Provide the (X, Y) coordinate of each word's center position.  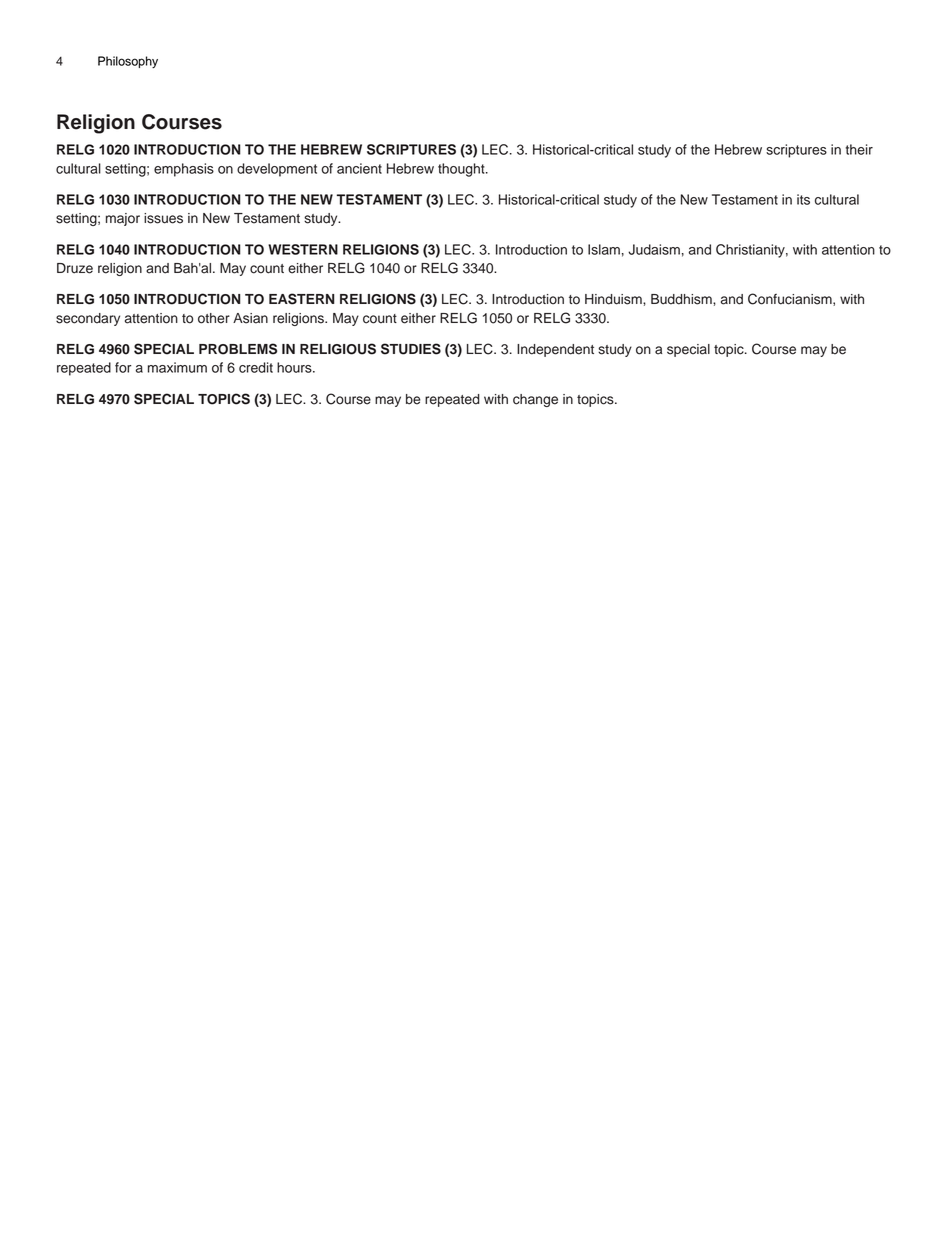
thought (462, 170)
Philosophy (128, 62)
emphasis (184, 170)
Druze (75, 268)
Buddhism (682, 299)
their (859, 149)
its (803, 199)
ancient (359, 168)
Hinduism (614, 299)
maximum (177, 367)
